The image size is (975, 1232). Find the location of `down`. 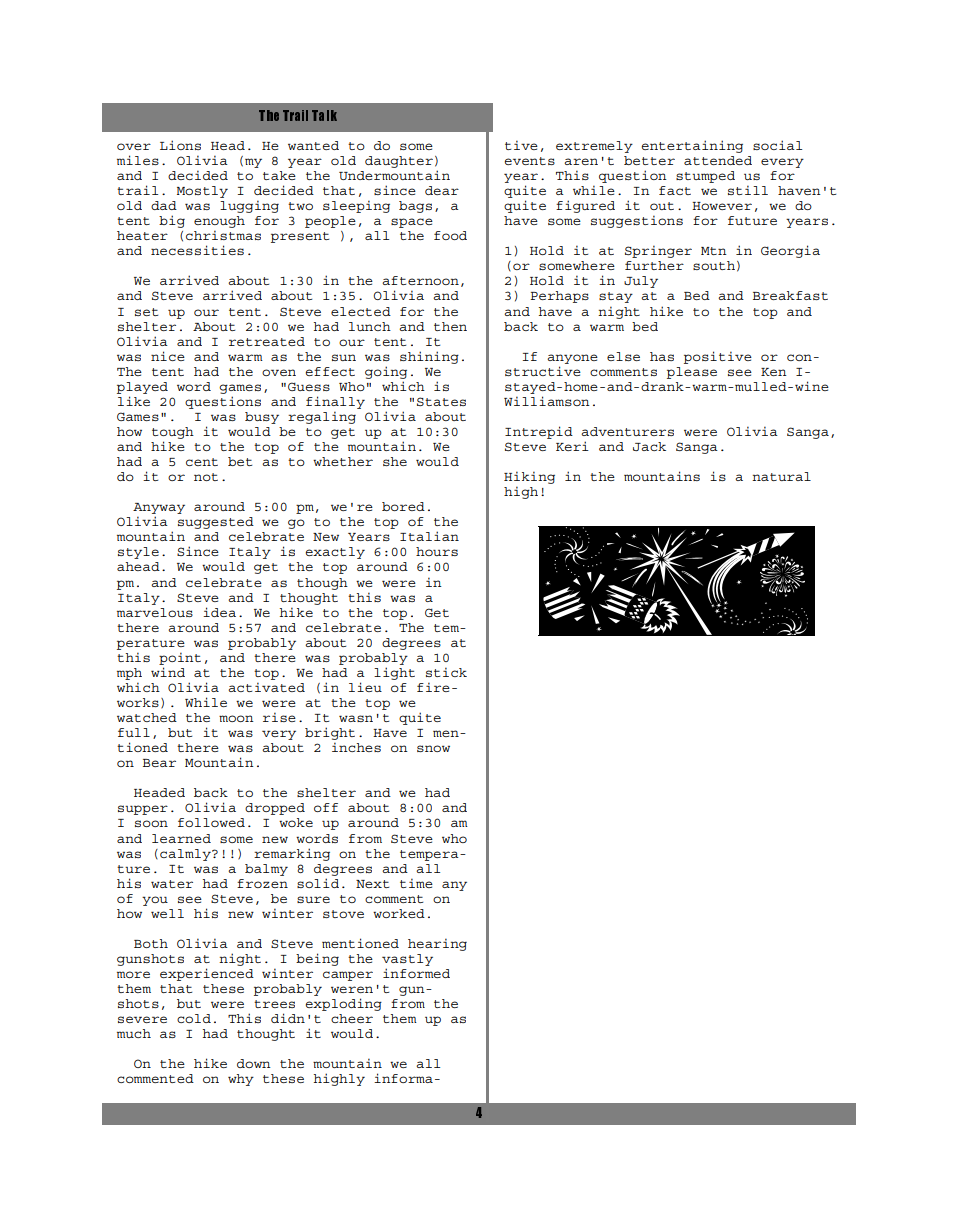

down is located at coordinates (254, 1063).
